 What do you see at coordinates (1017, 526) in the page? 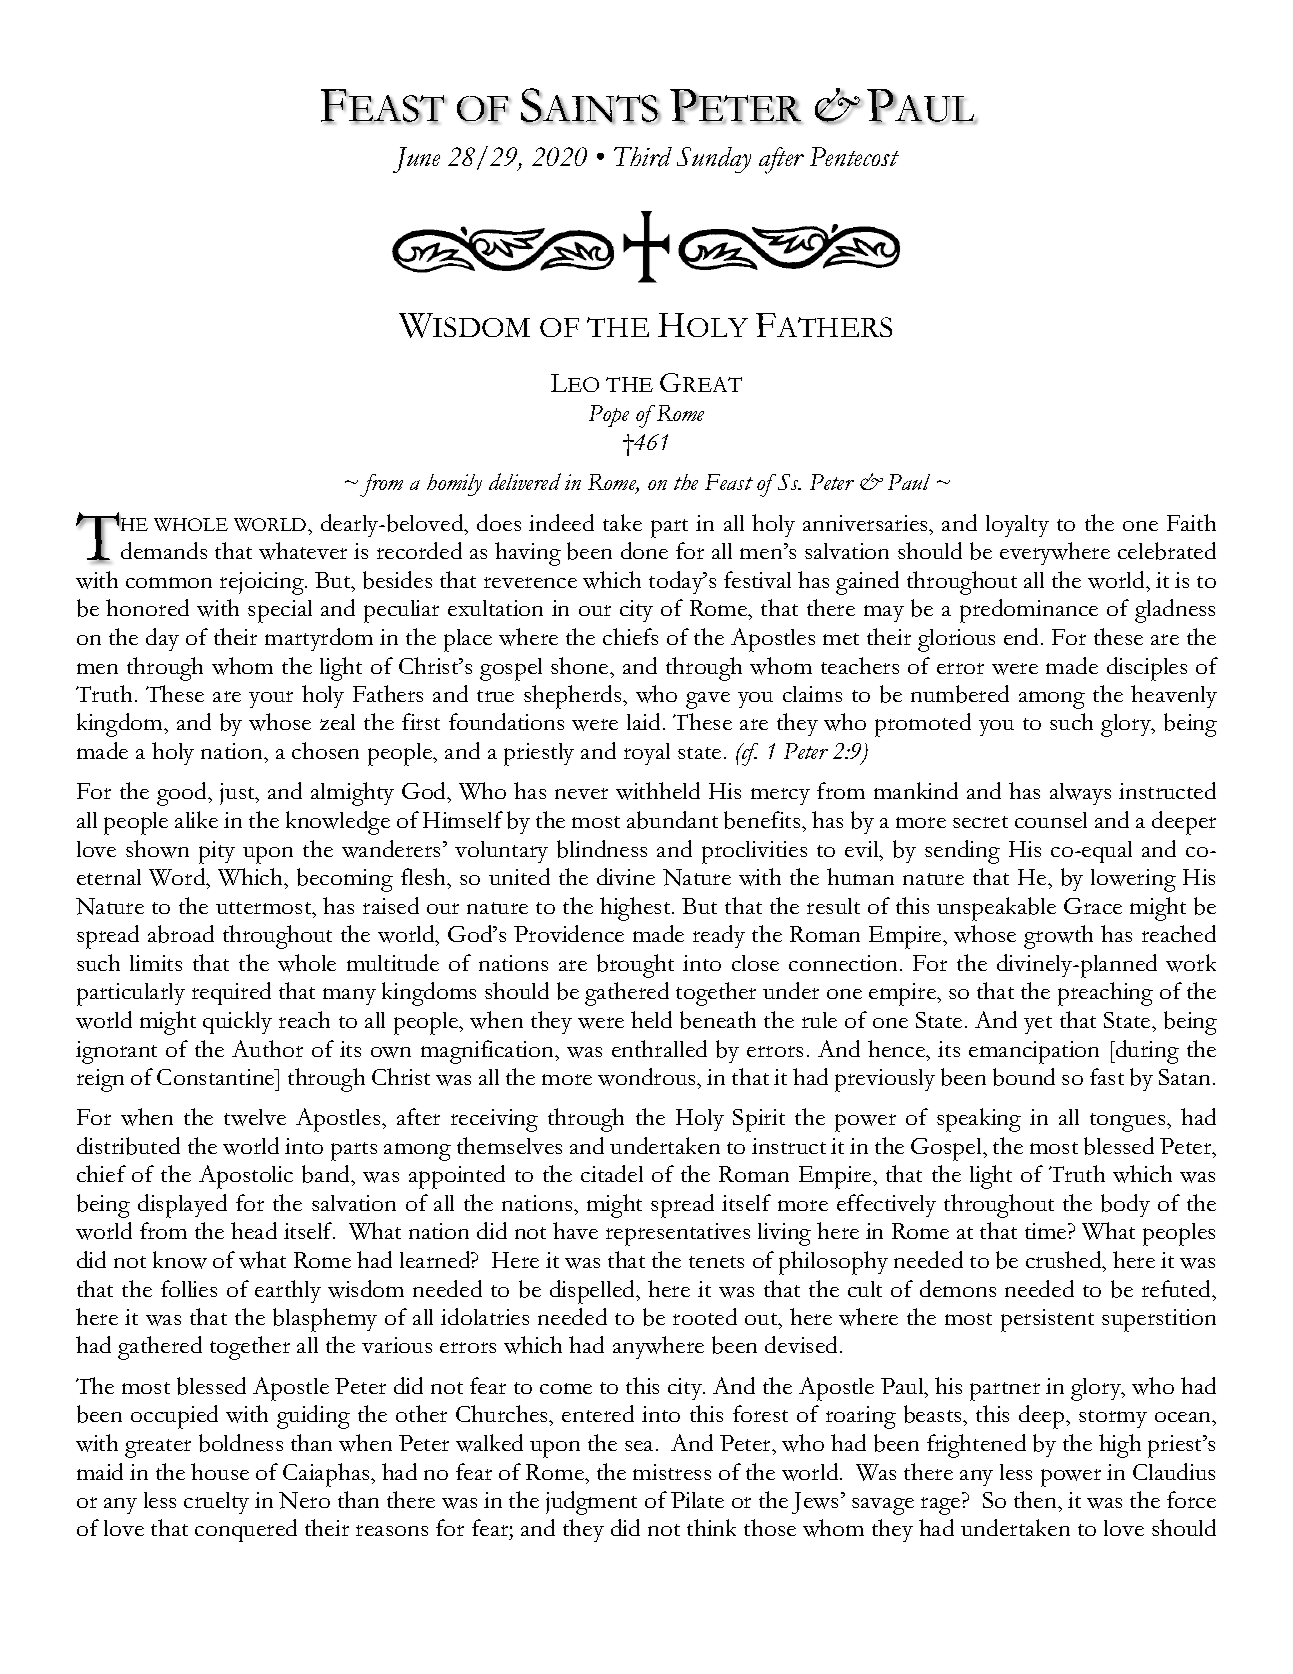
I see `loyalty` at bounding box center [1017, 526].
